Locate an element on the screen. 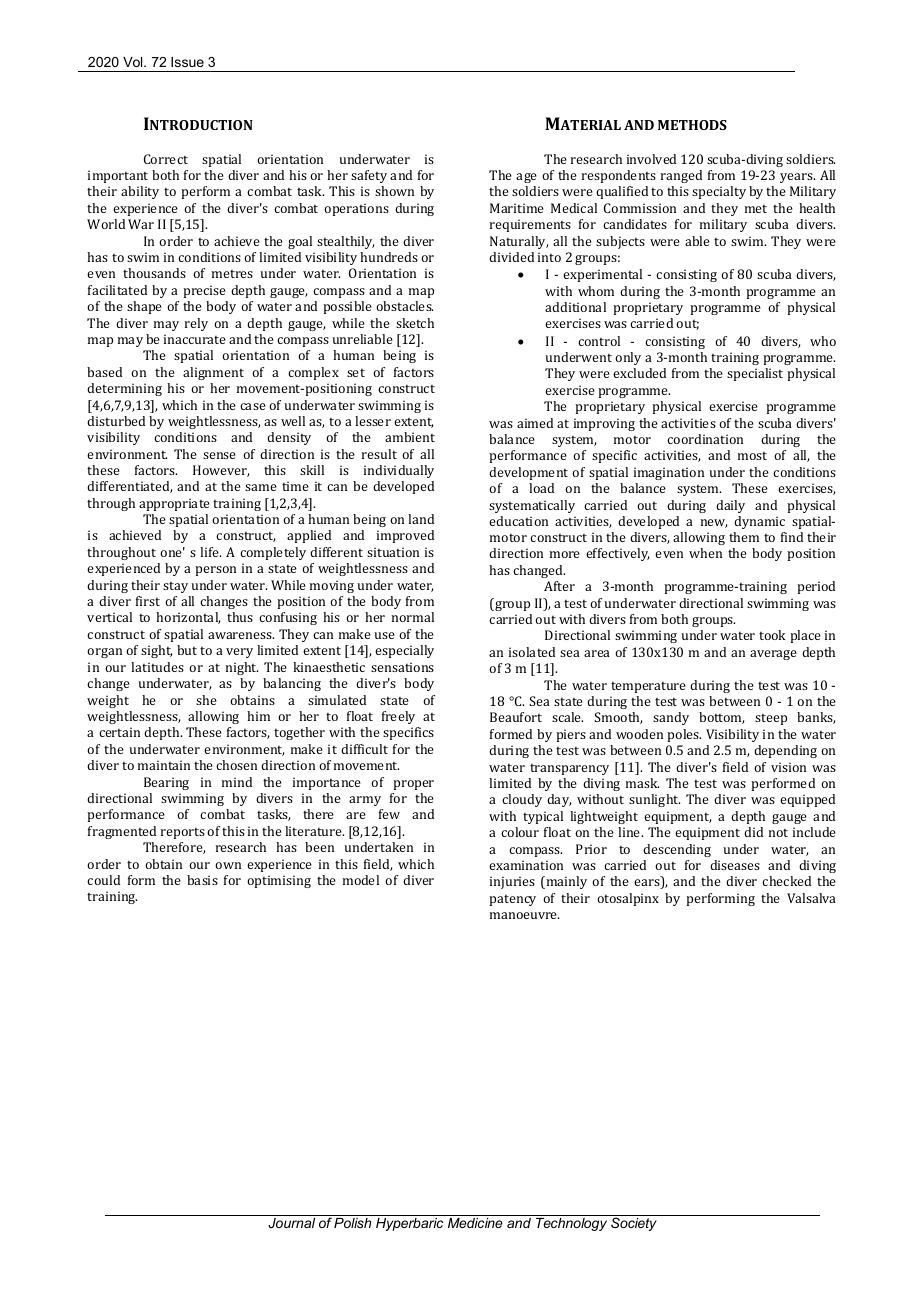  shown is located at coordinates (394, 191).
